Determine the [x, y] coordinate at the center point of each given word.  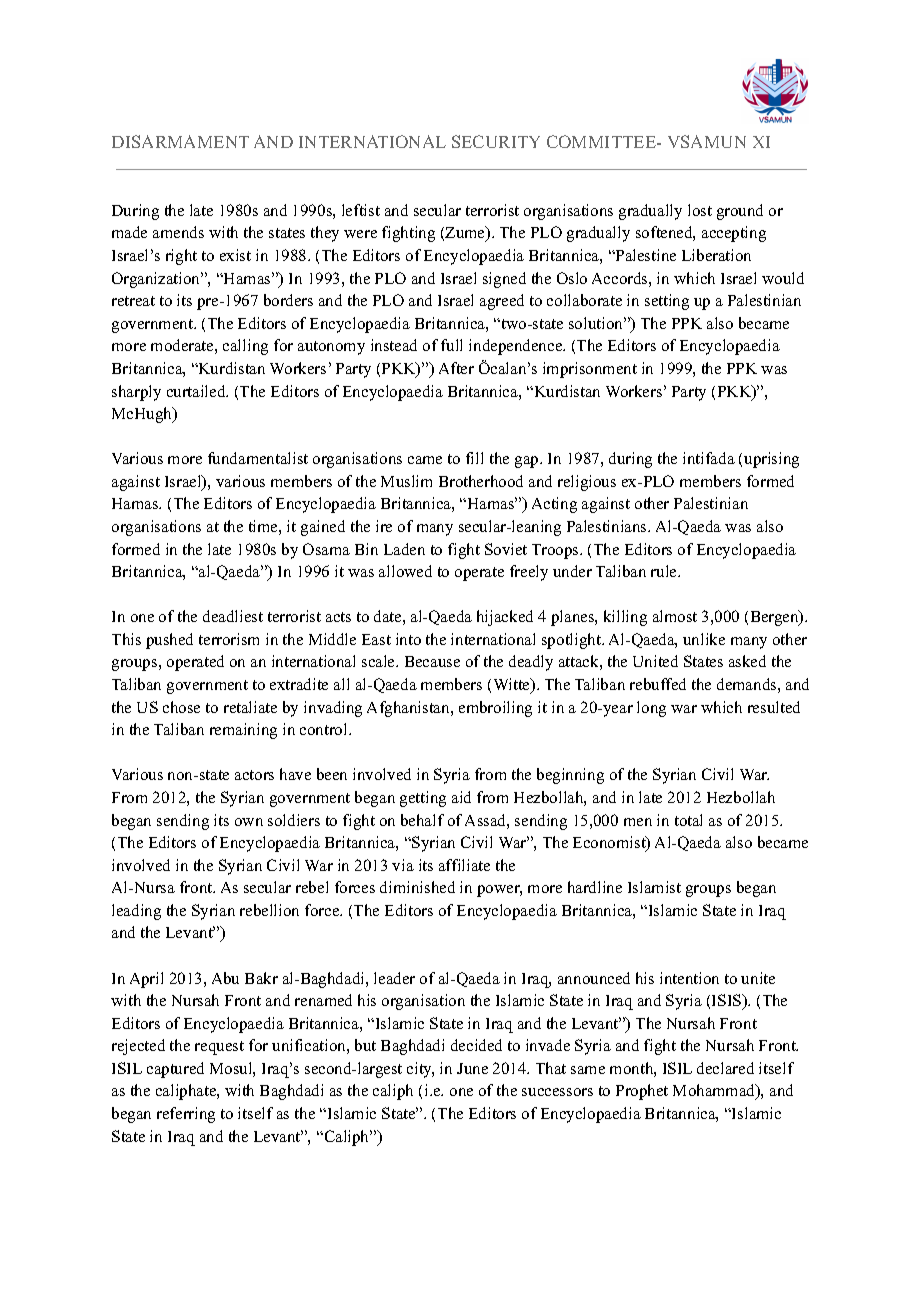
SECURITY [496, 141]
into [408, 639]
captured [175, 1070]
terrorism [229, 639]
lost [700, 210]
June [472, 1068]
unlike [704, 639]
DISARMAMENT [180, 141]
